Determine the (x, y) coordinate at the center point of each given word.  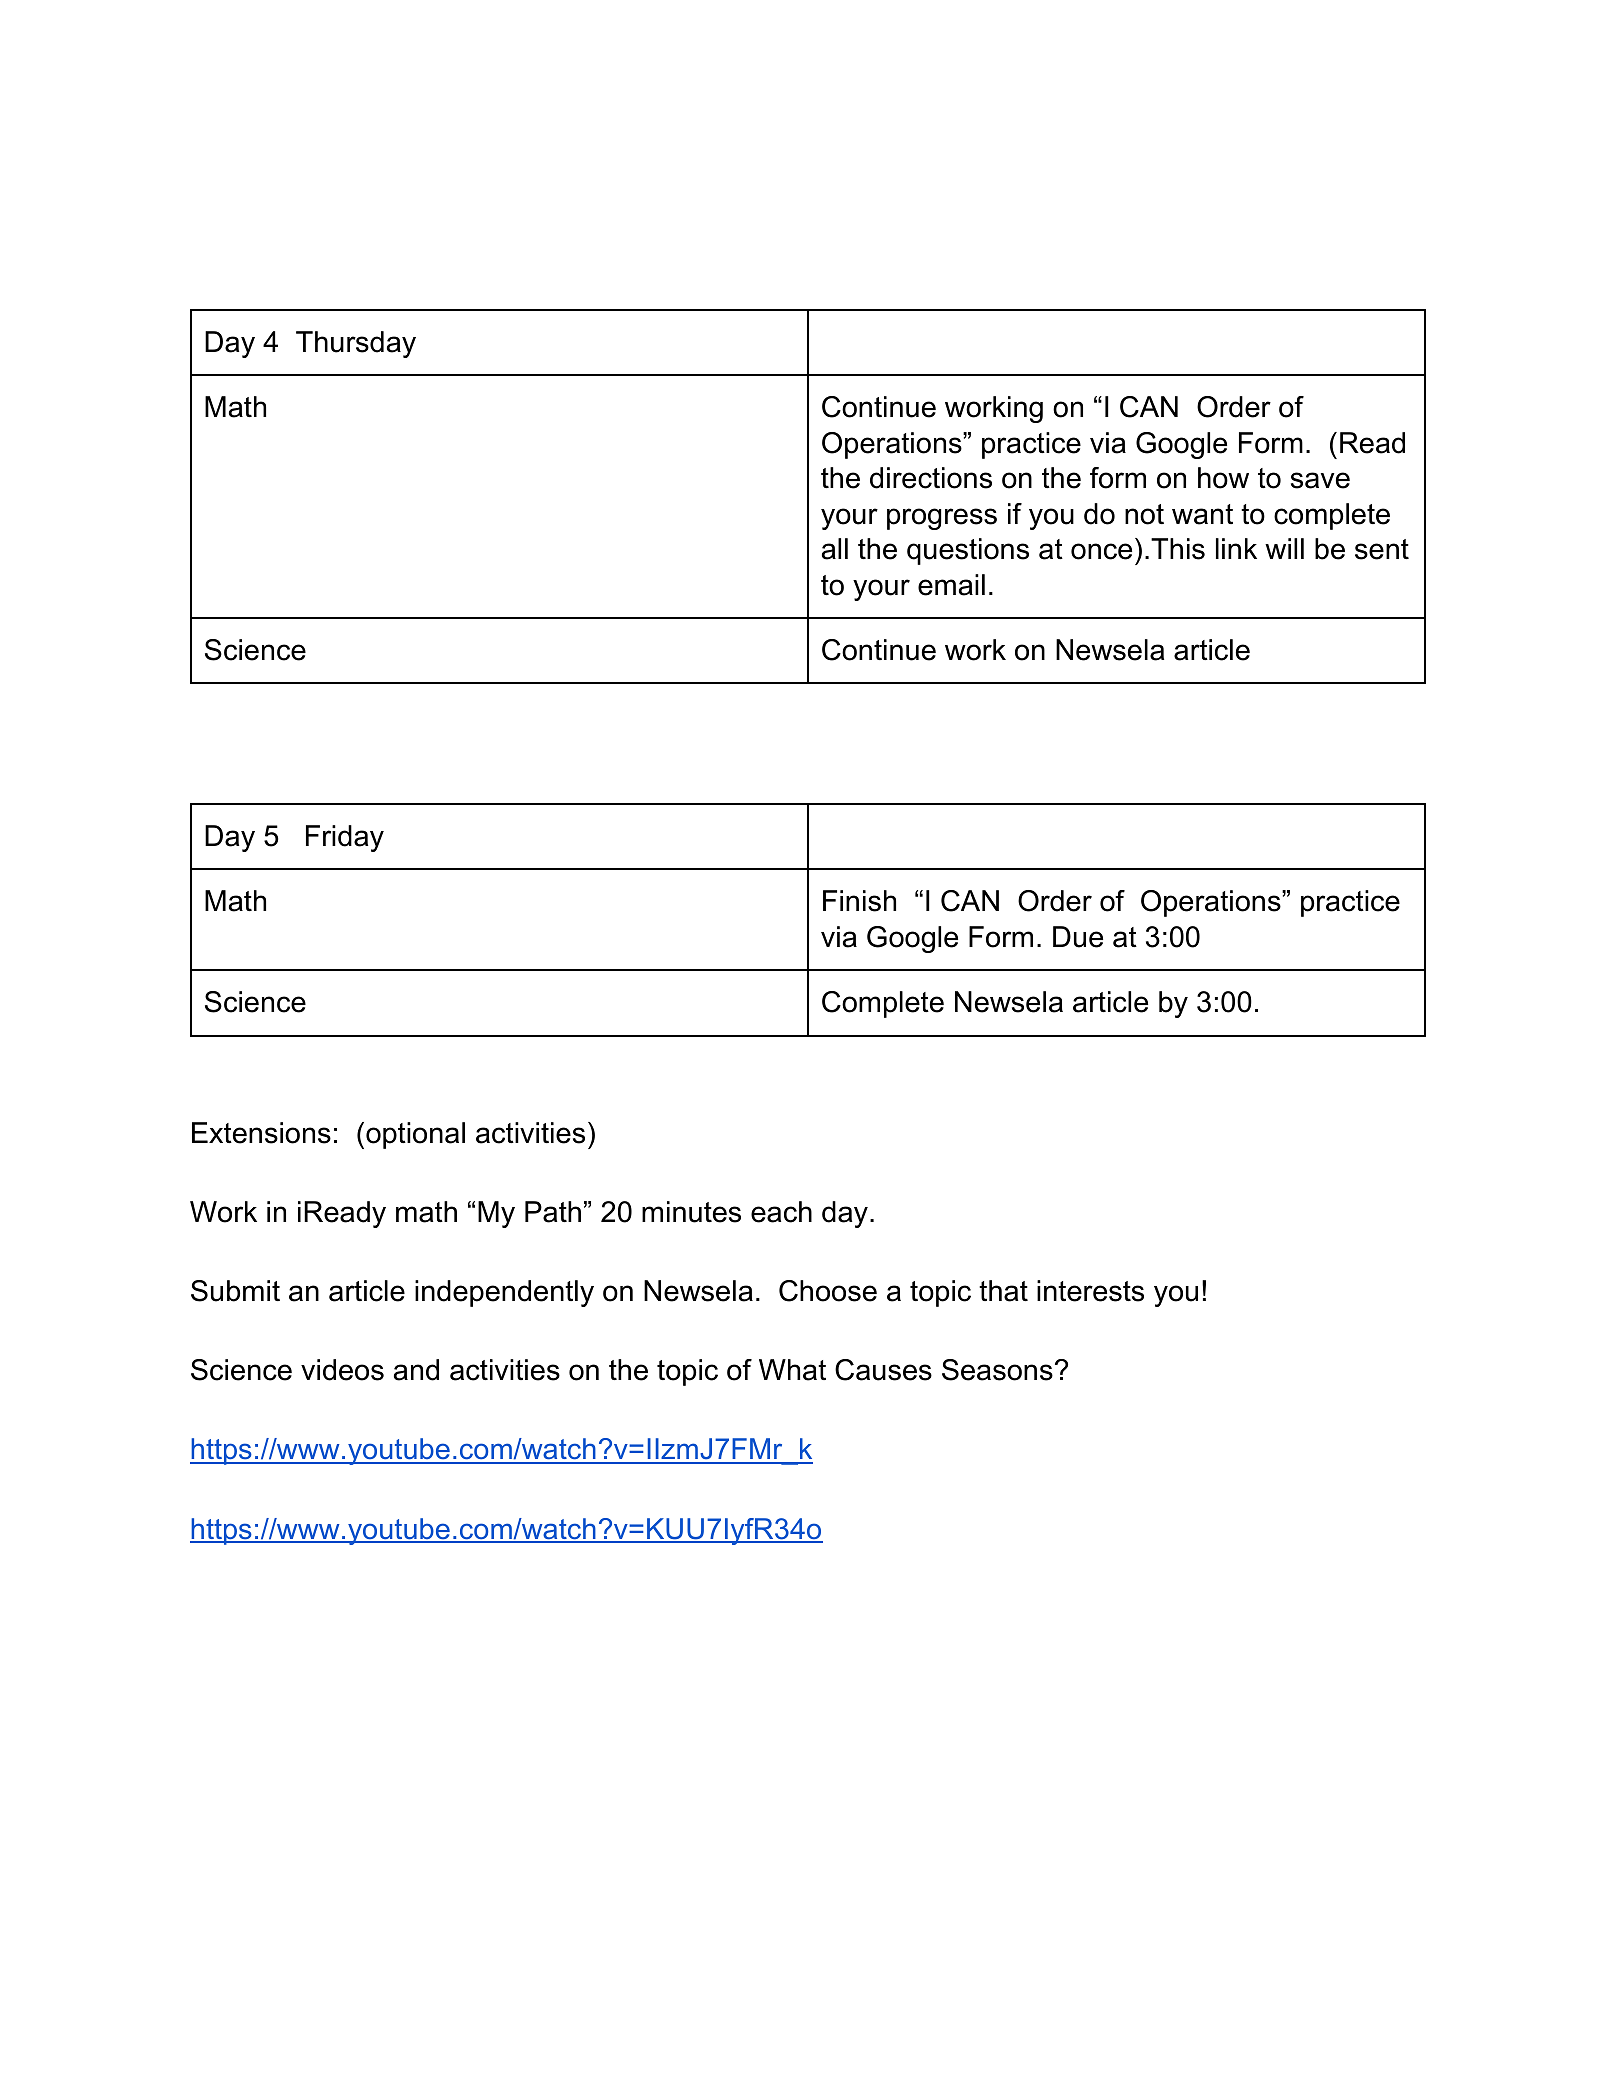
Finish (859, 901)
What (792, 1370)
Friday (345, 838)
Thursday (356, 344)
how (1223, 478)
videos (342, 1370)
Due (1078, 937)
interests (1090, 1291)
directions (931, 478)
